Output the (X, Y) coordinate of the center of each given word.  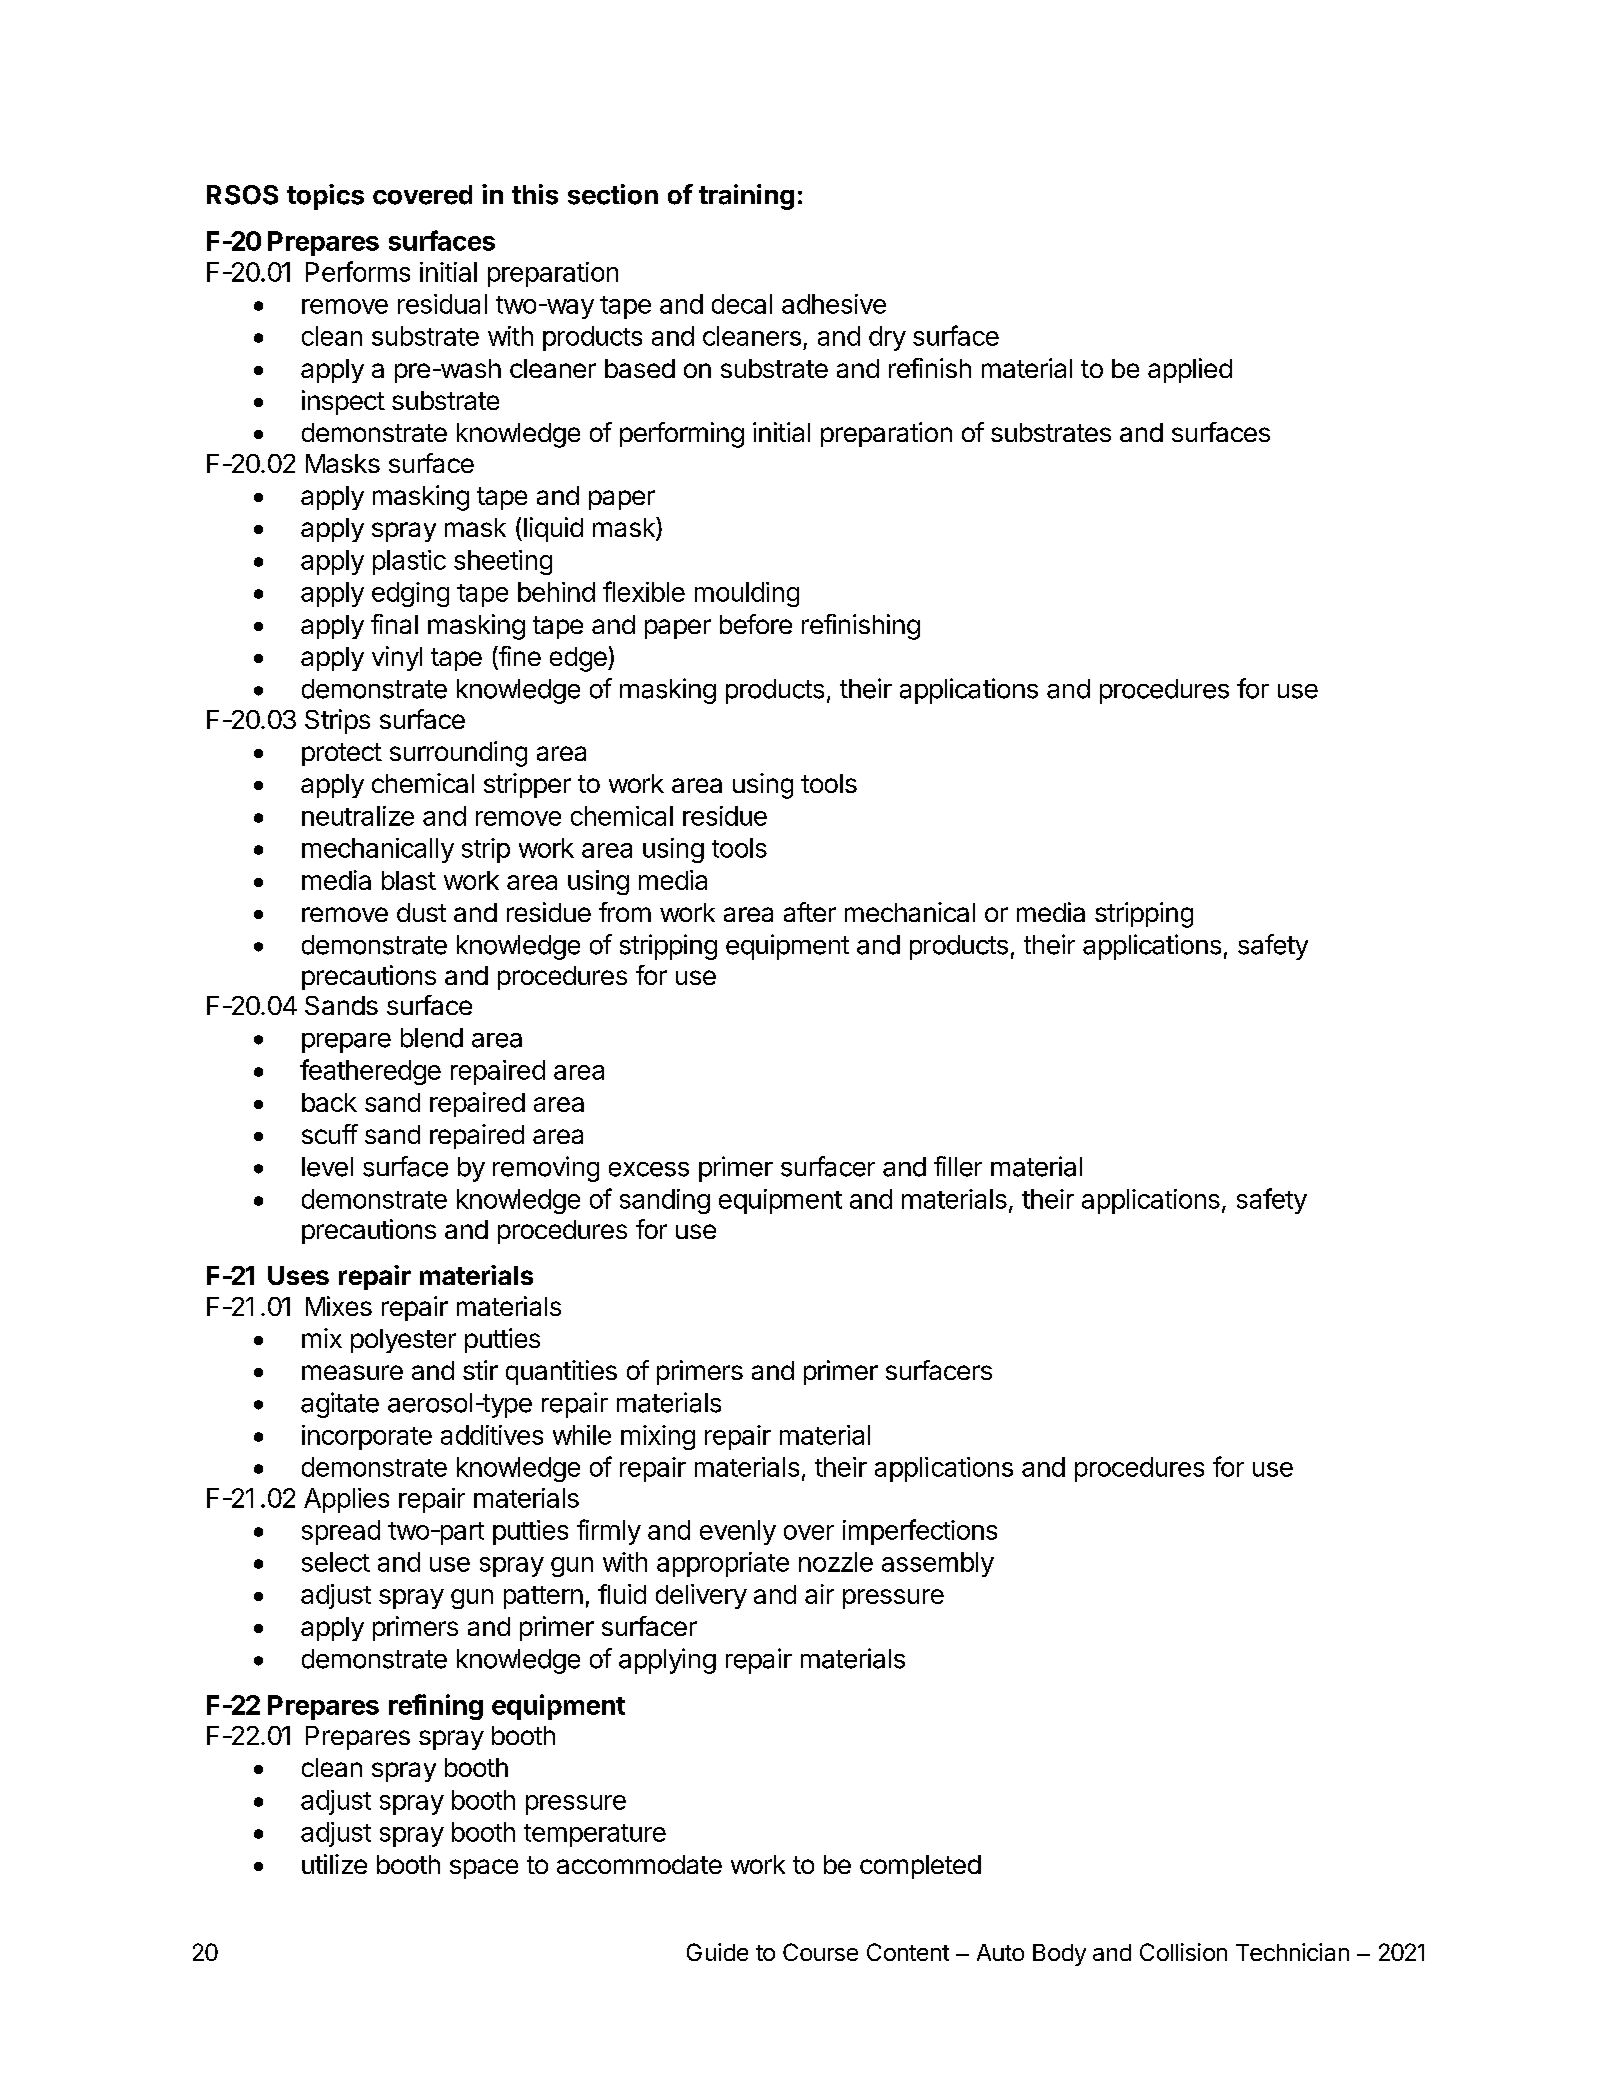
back (329, 1102)
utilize (334, 1864)
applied (1190, 370)
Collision (1183, 1952)
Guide (717, 1952)
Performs (358, 271)
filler (958, 1166)
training (746, 197)
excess (649, 1169)
